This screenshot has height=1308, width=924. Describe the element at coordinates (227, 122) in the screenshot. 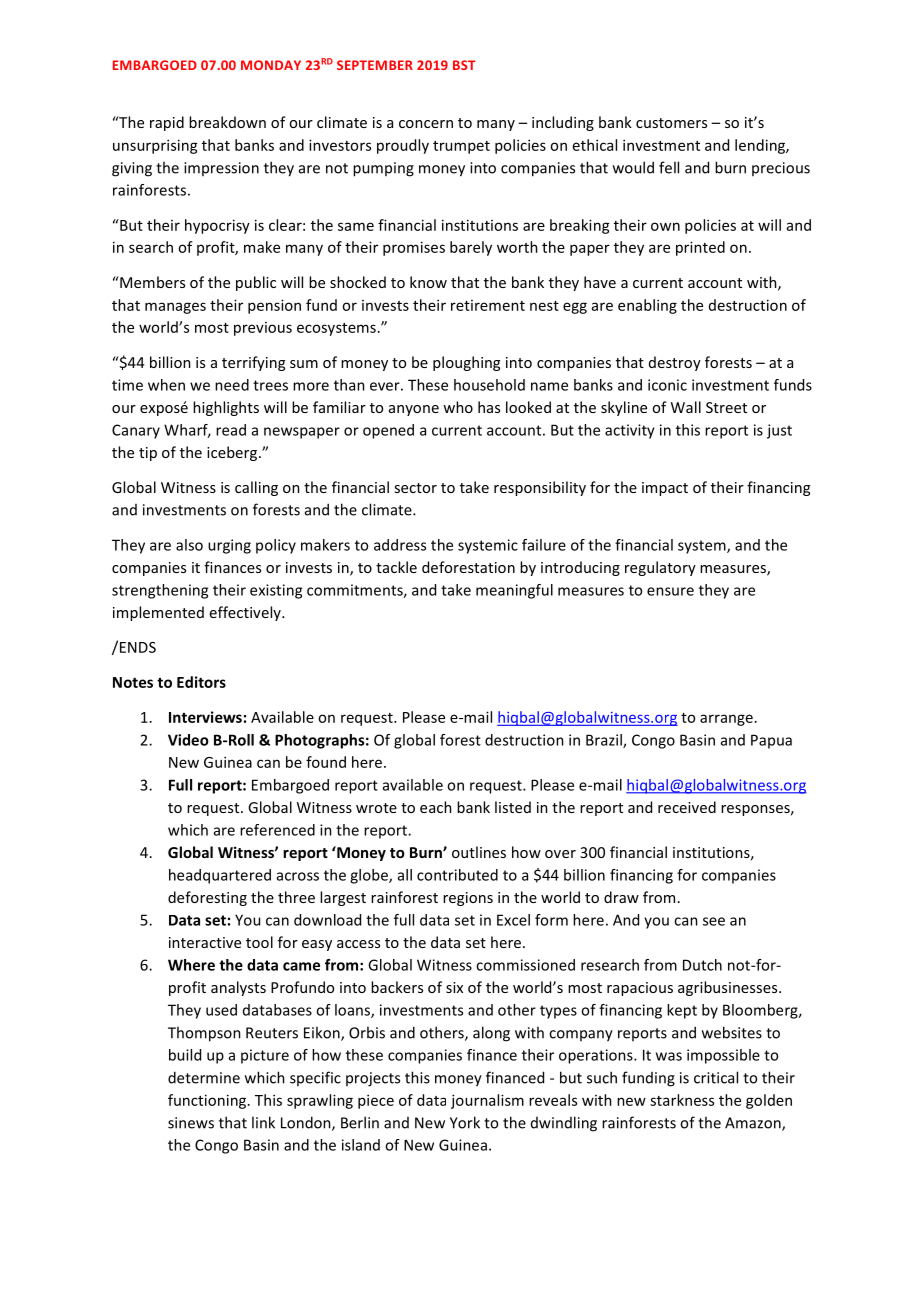

I see `breakdown` at that location.
